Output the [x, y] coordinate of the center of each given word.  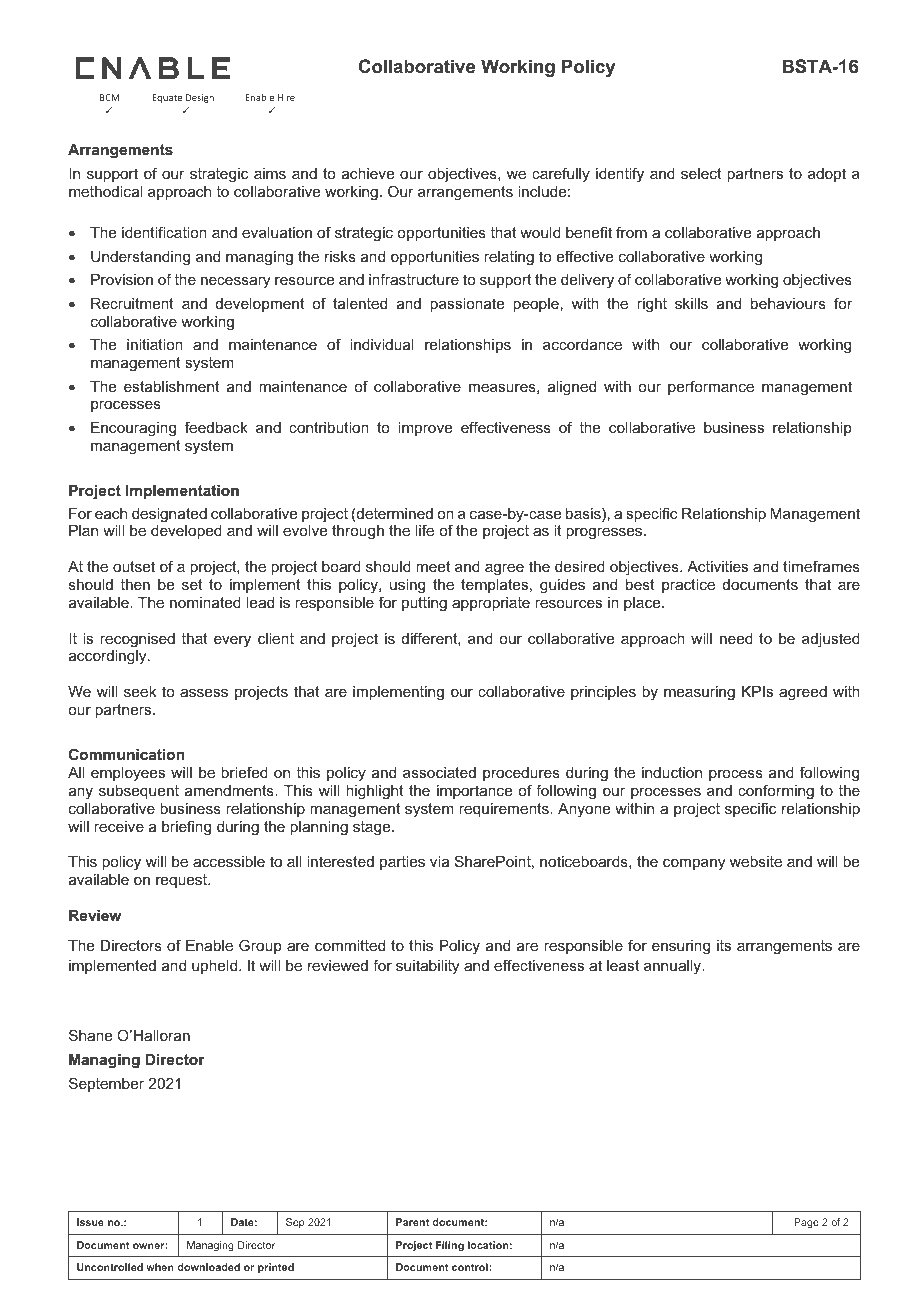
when [160, 1267]
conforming [776, 792]
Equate [167, 98]
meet [433, 566]
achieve [368, 173]
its [724, 945]
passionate [467, 305]
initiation [155, 344]
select [701, 173]
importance [474, 792]
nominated [205, 602]
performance [711, 387]
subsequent [139, 792]
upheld [216, 967]
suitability [427, 967]
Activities [717, 566]
